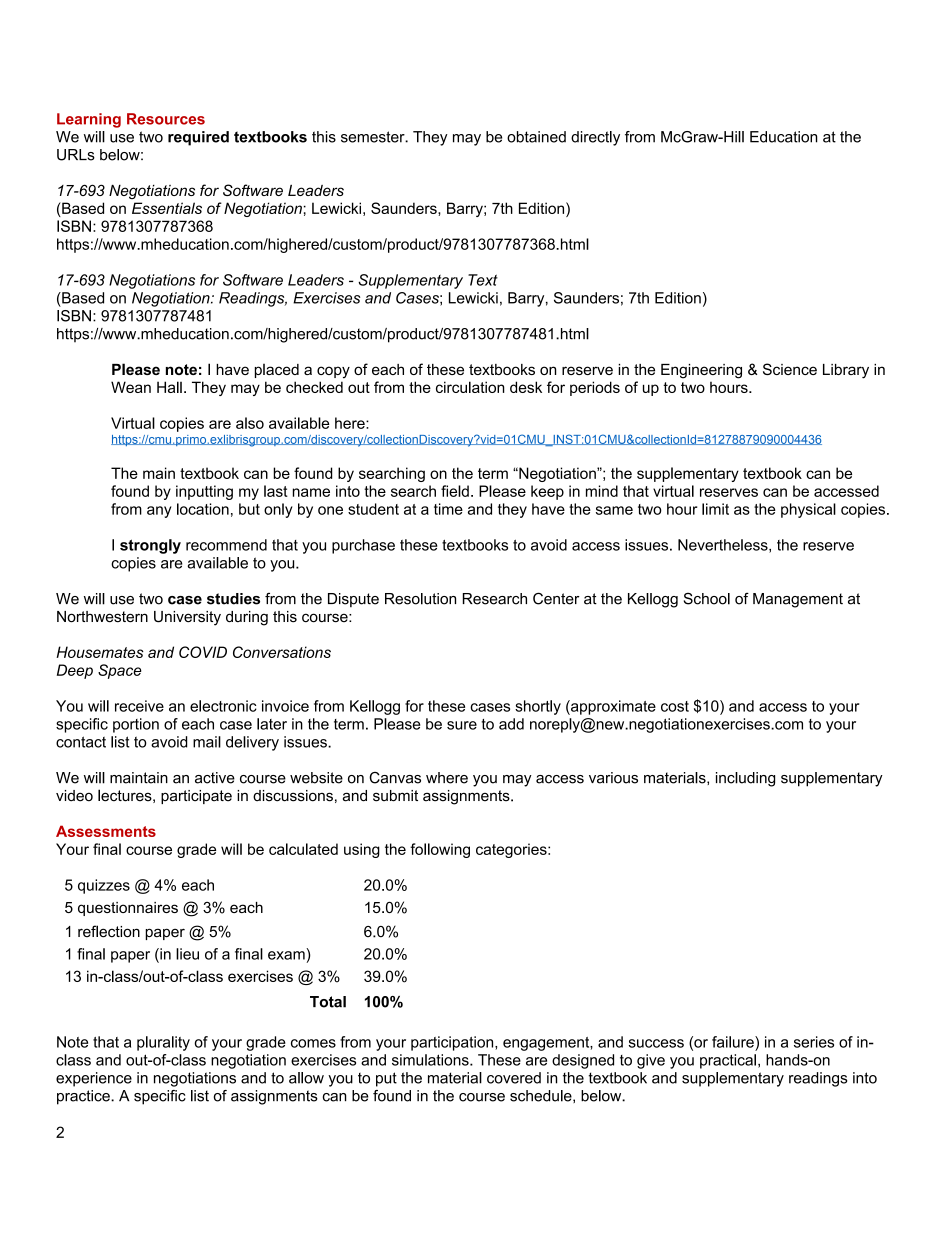 This screenshot has width=952, height=1233. Describe the element at coordinates (420, 599) in the screenshot. I see `Resolution` at that location.
